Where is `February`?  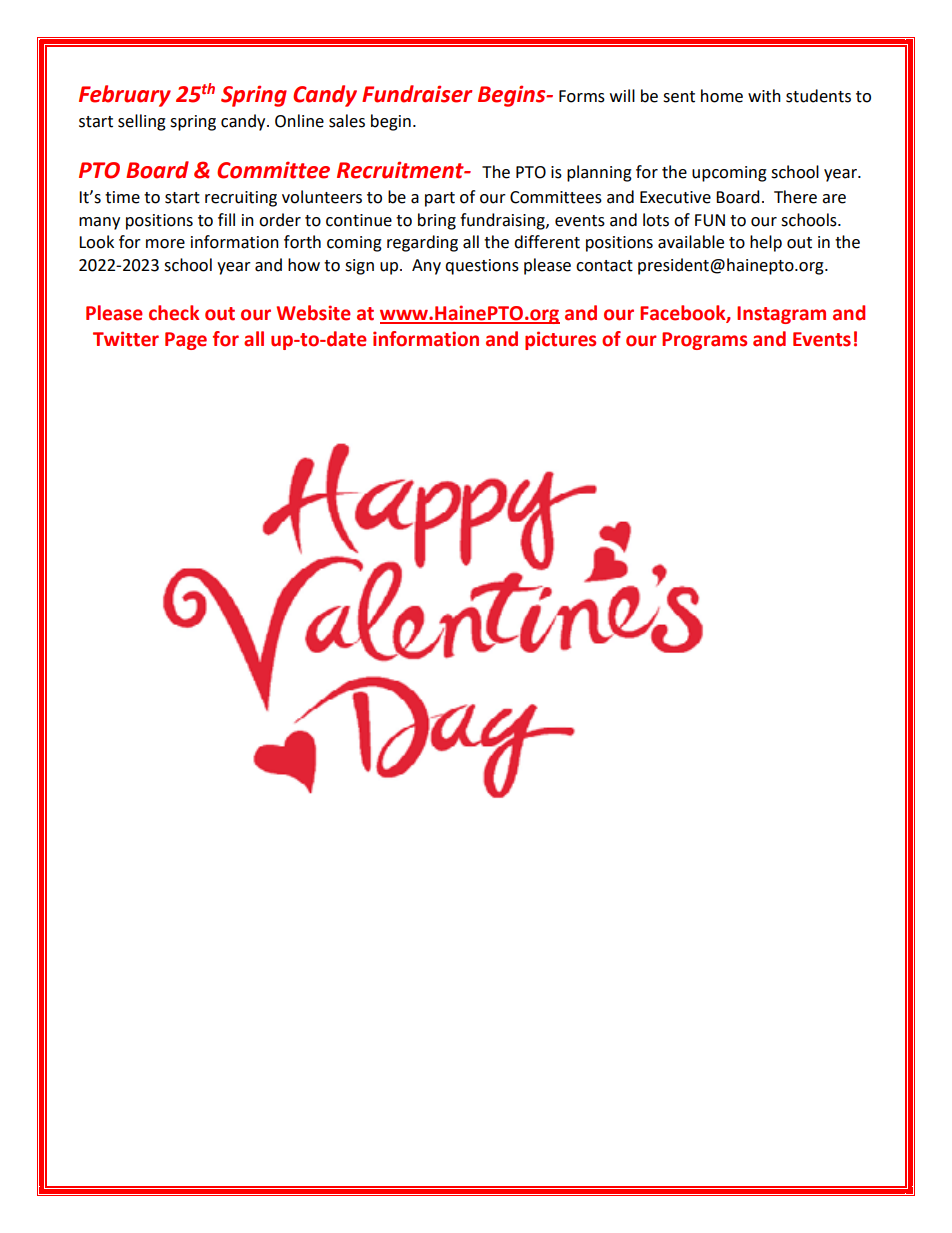
February is located at coordinates (125, 96).
